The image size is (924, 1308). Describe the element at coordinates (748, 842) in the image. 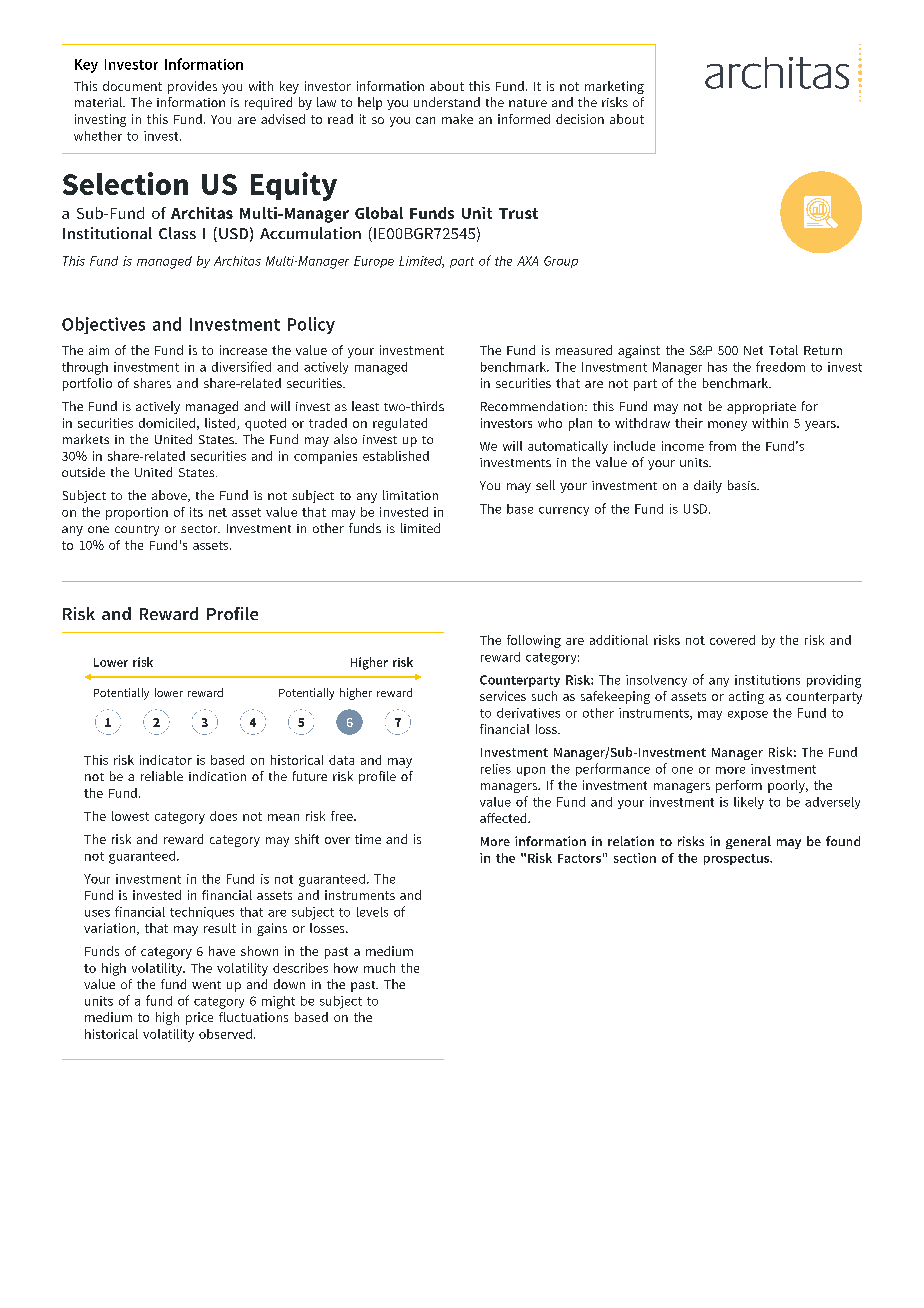

I see `general` at that location.
